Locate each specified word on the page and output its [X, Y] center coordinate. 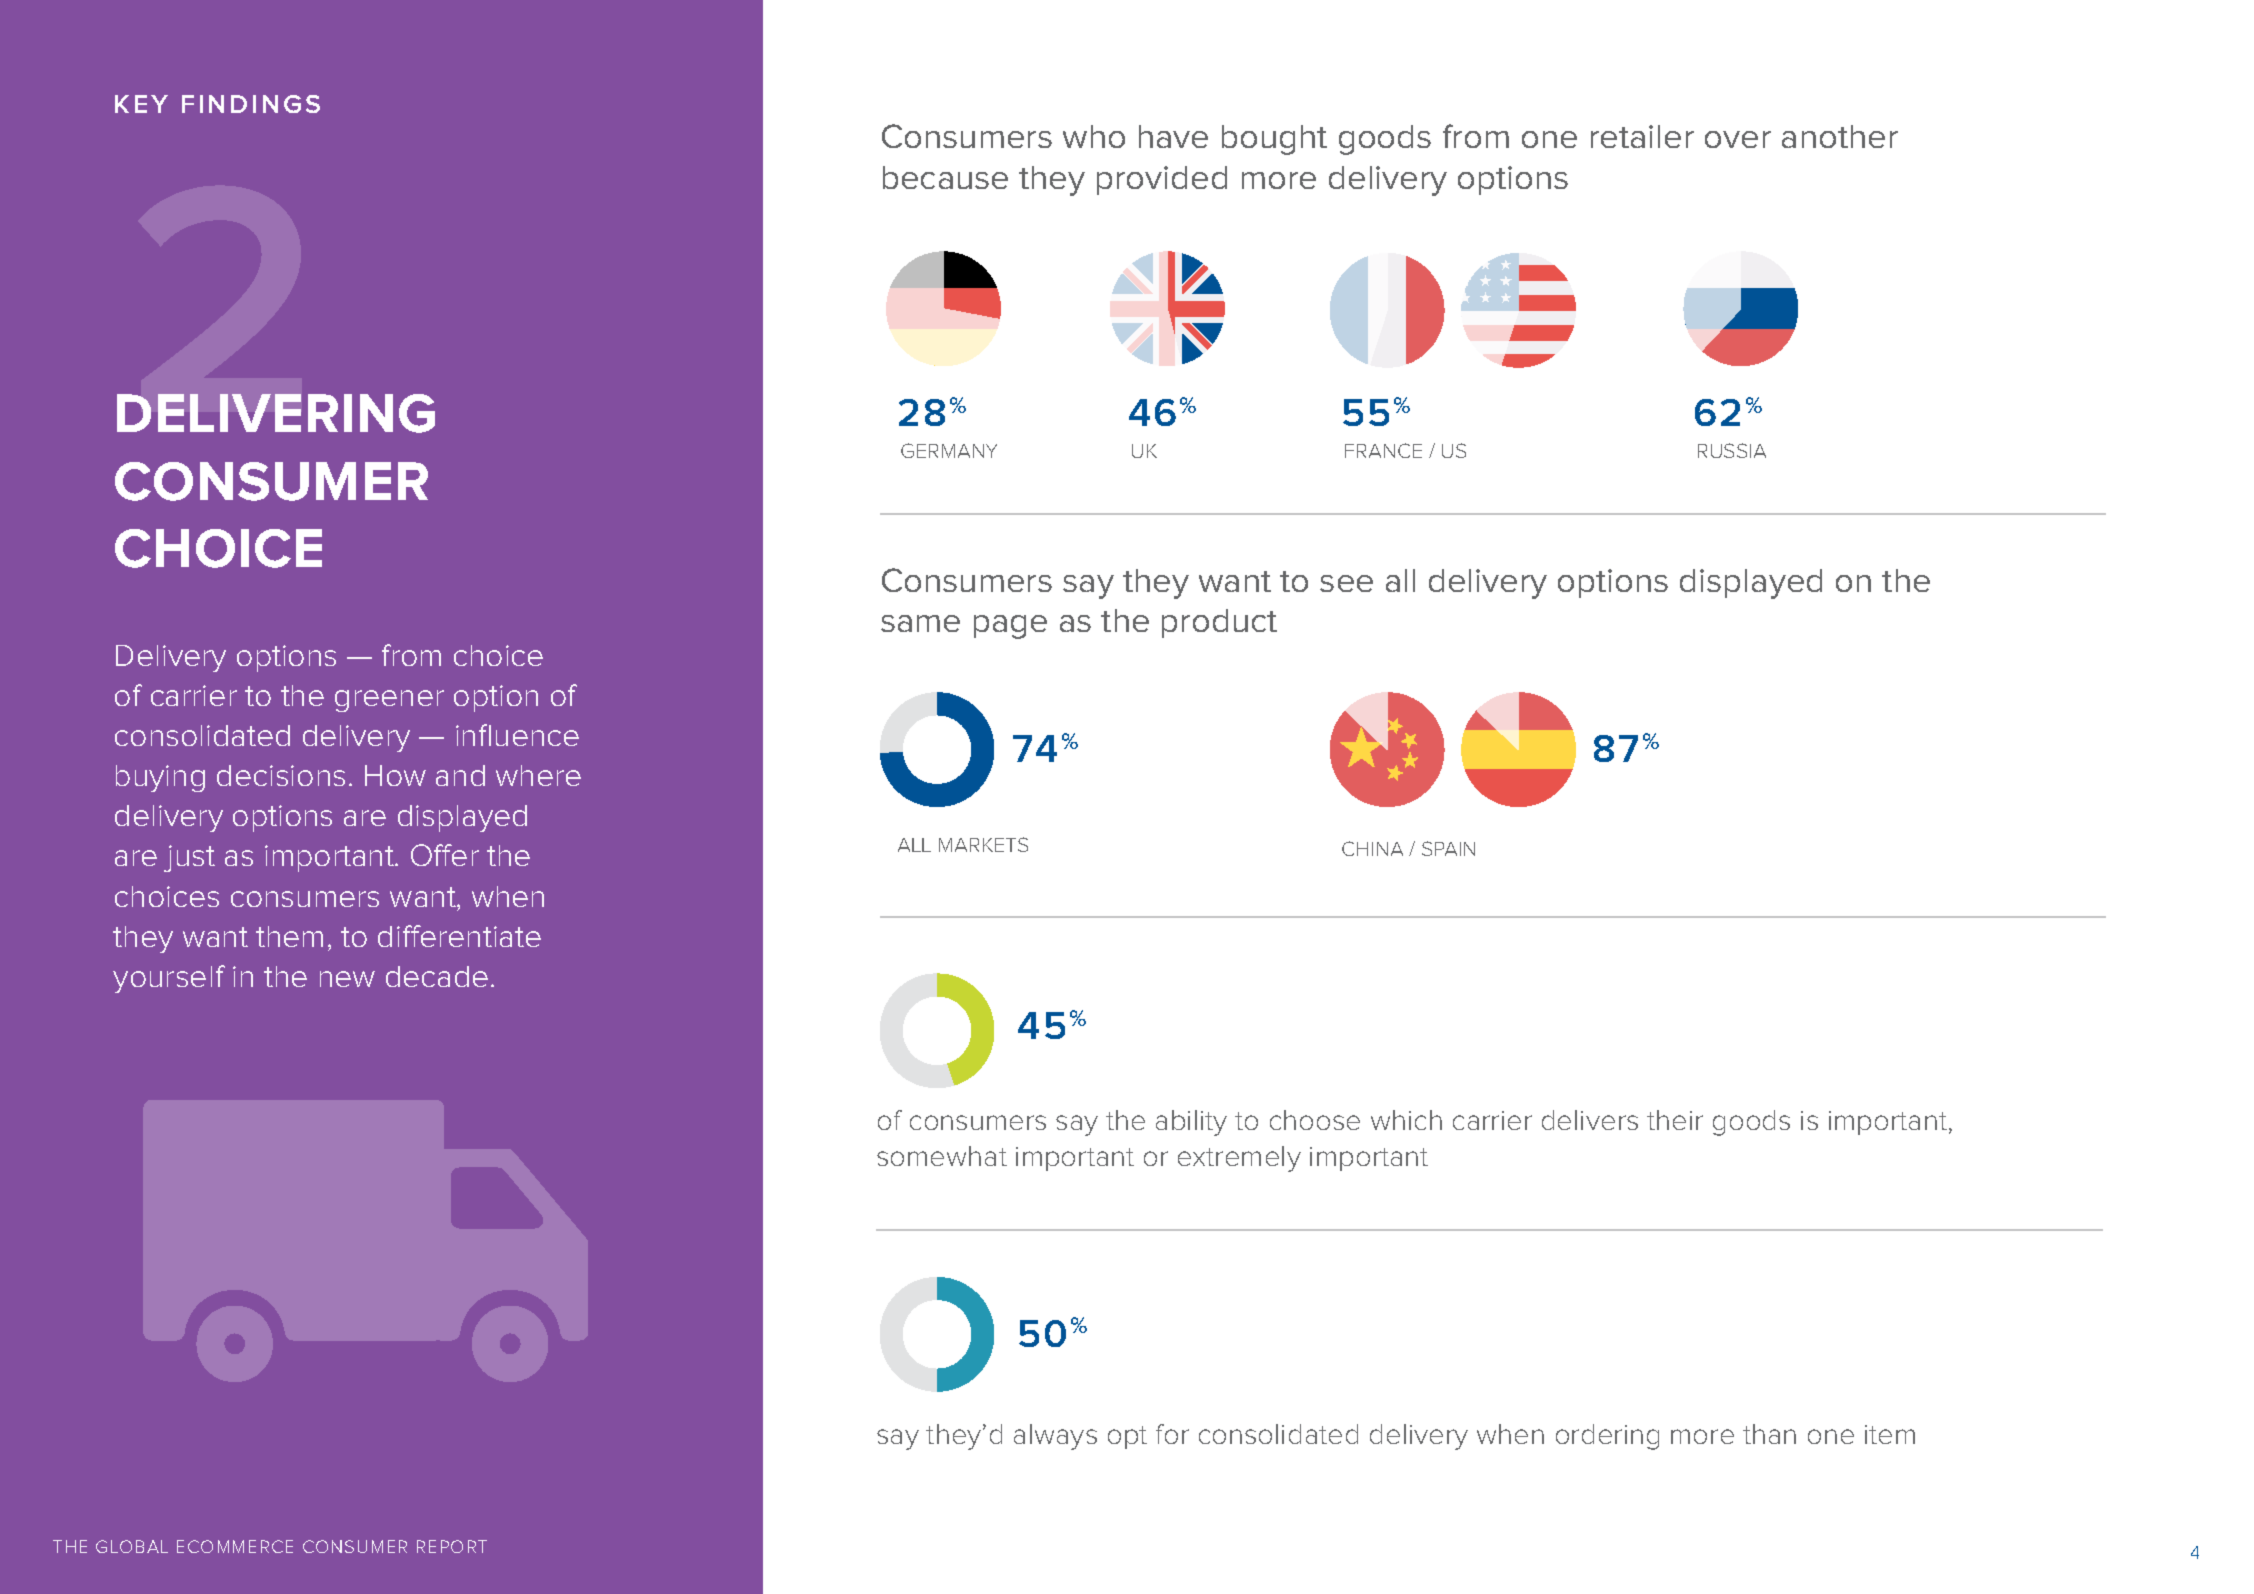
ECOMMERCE [235, 1546]
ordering [1607, 1437]
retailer [1642, 136]
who [1094, 136]
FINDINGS [251, 104]
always [1055, 1437]
